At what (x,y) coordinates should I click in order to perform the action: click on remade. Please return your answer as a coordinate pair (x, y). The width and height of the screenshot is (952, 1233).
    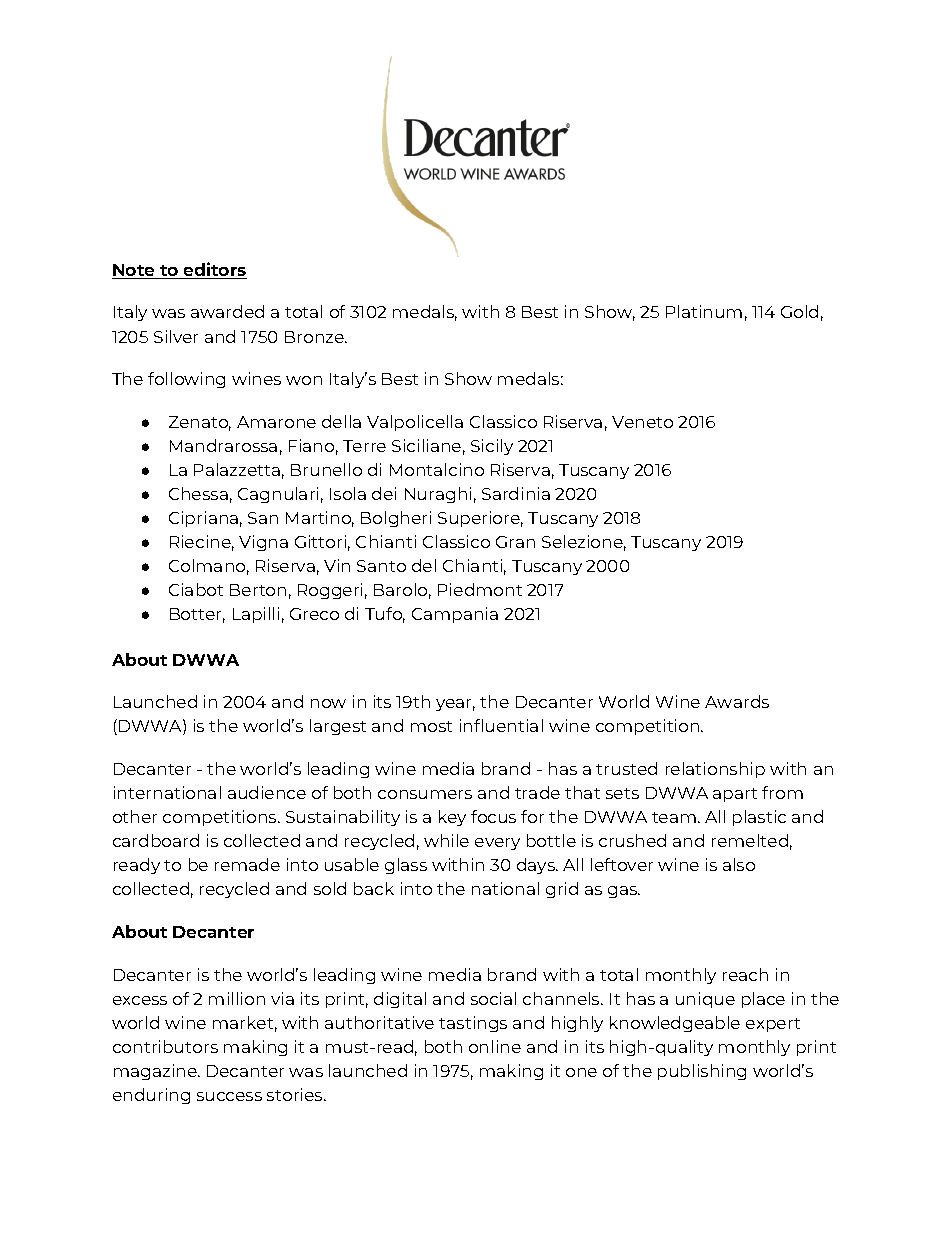
    Looking at the image, I should click on (247, 864).
